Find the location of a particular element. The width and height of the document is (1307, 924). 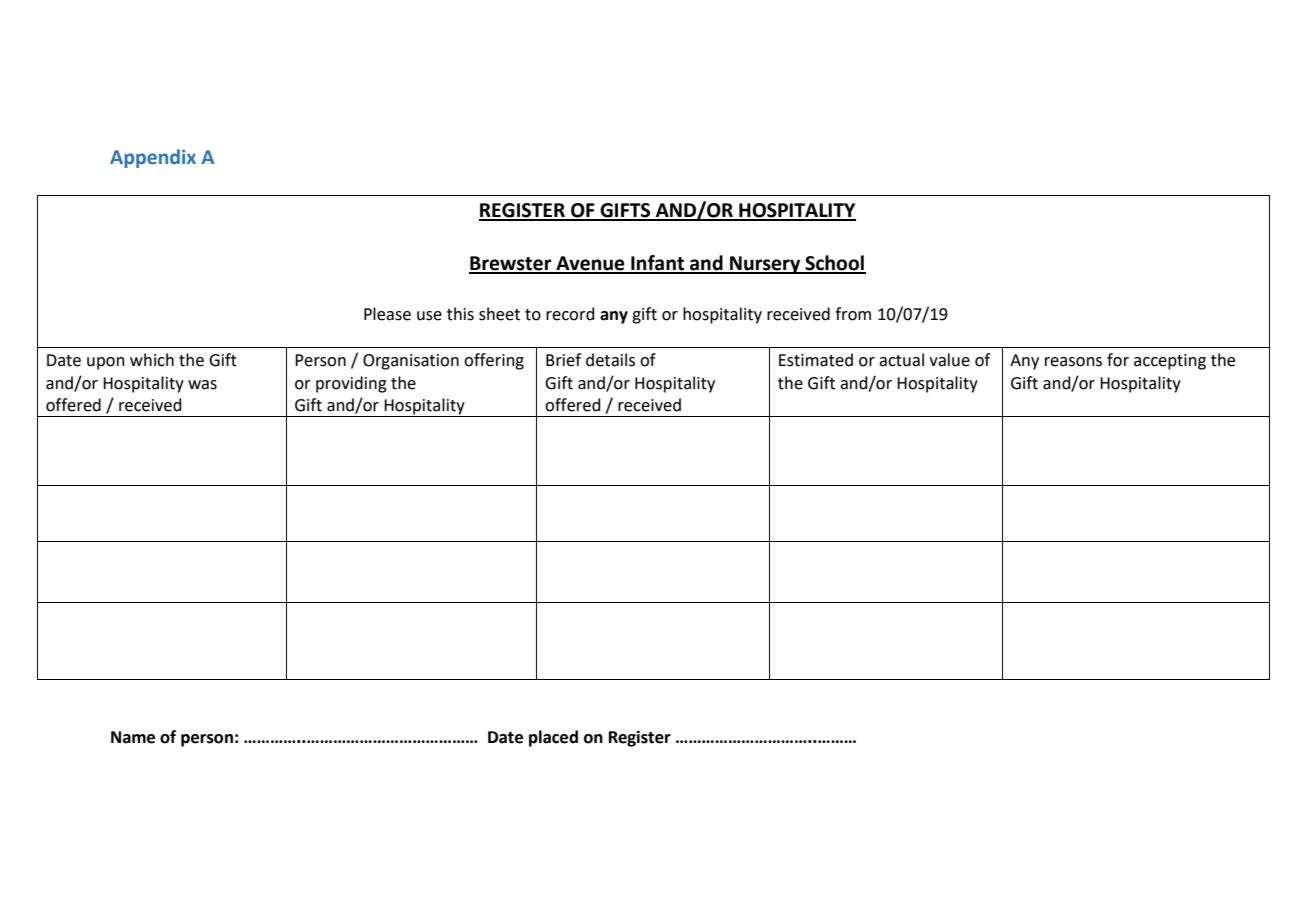

for is located at coordinates (1118, 360).
